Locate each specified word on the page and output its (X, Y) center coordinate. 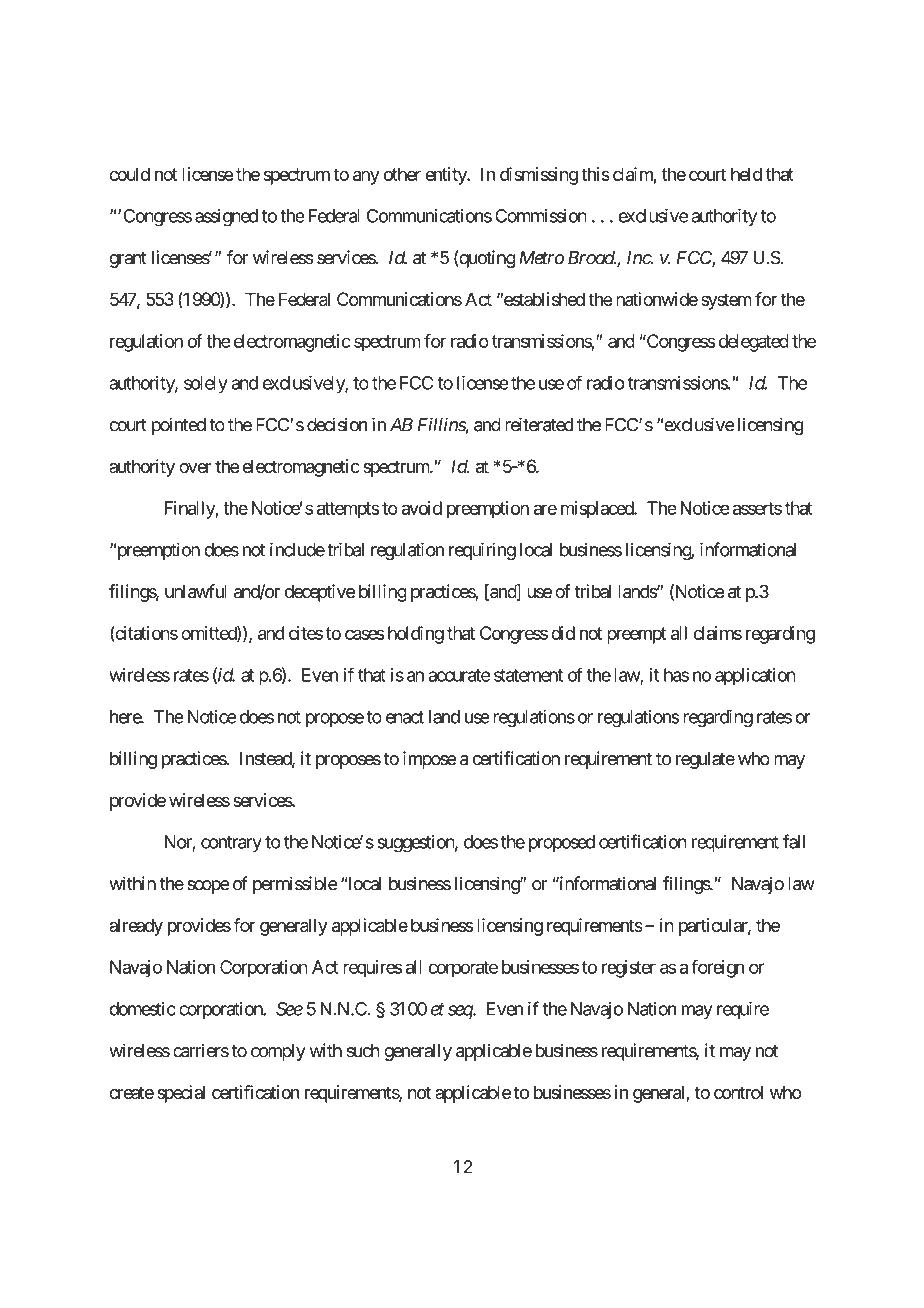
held (746, 174)
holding (416, 635)
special (181, 1094)
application (755, 677)
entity (447, 176)
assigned (226, 218)
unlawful (196, 591)
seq (461, 1012)
